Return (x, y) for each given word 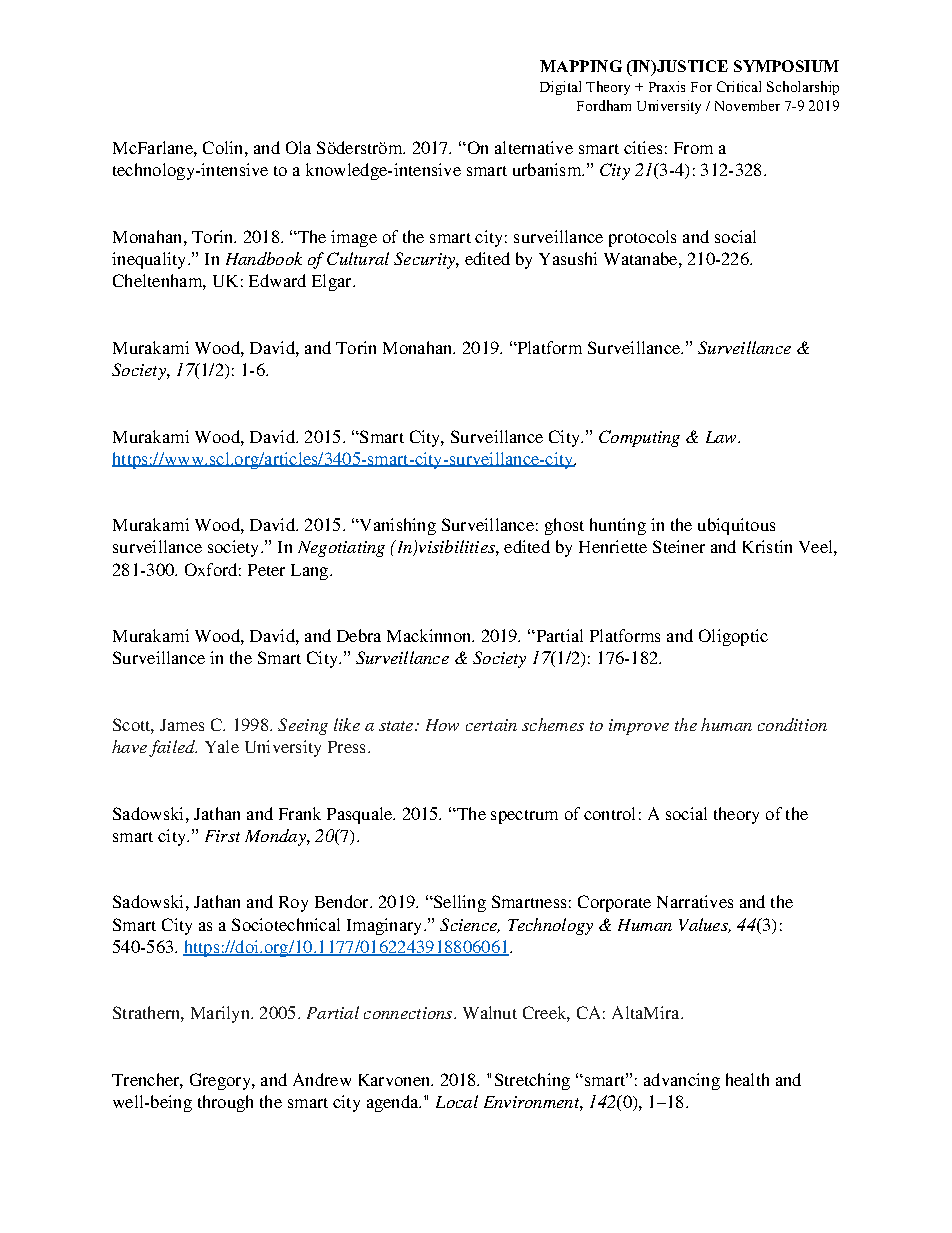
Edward (277, 280)
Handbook (264, 258)
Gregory (221, 1081)
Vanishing (396, 526)
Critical (739, 86)
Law (722, 437)
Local (457, 1101)
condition (792, 724)
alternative (534, 147)
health (747, 1079)
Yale (222, 746)
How (442, 725)
